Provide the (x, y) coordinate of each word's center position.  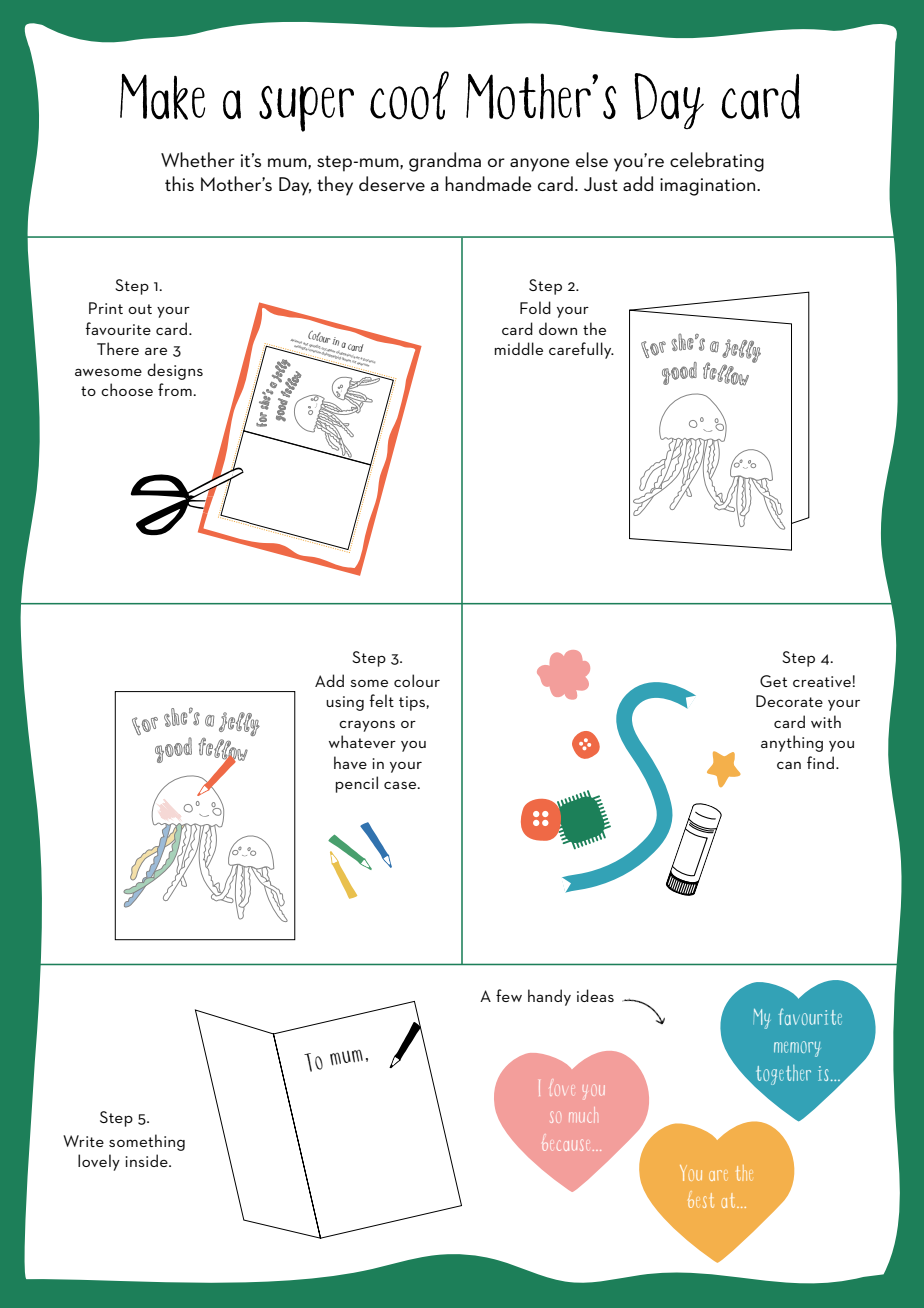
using (345, 703)
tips (413, 703)
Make (162, 97)
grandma (445, 162)
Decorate (789, 701)
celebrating (717, 162)
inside (147, 1160)
